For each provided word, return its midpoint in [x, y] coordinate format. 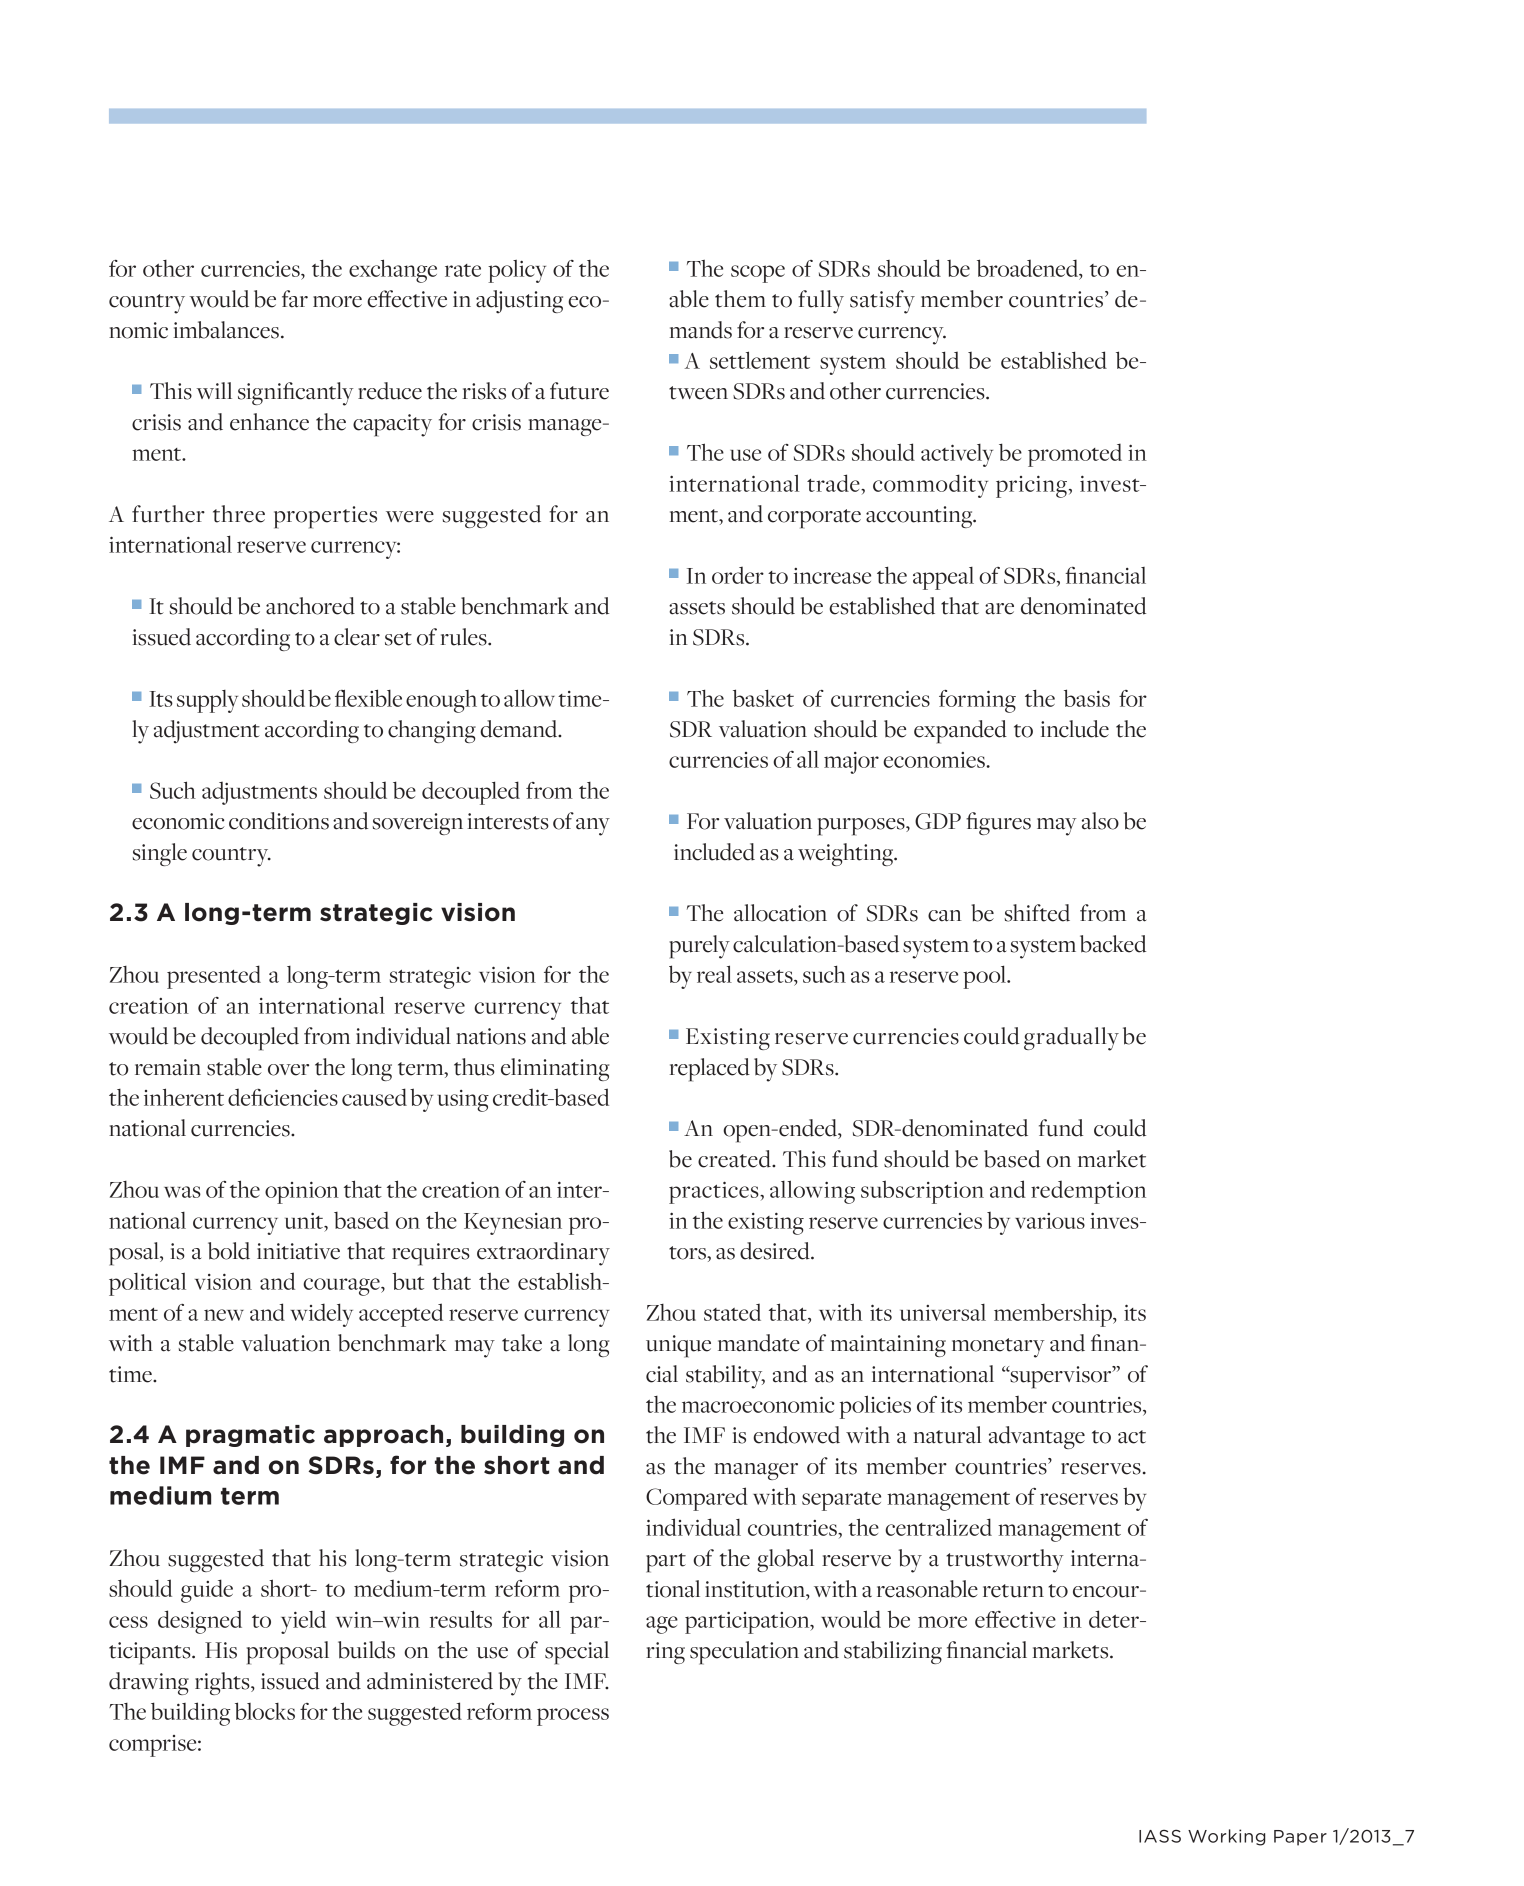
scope [758, 274]
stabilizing [893, 1652]
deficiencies [283, 1097]
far [295, 299]
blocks [265, 1711]
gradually [1071, 1039]
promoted [1075, 455]
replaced [710, 1070]
